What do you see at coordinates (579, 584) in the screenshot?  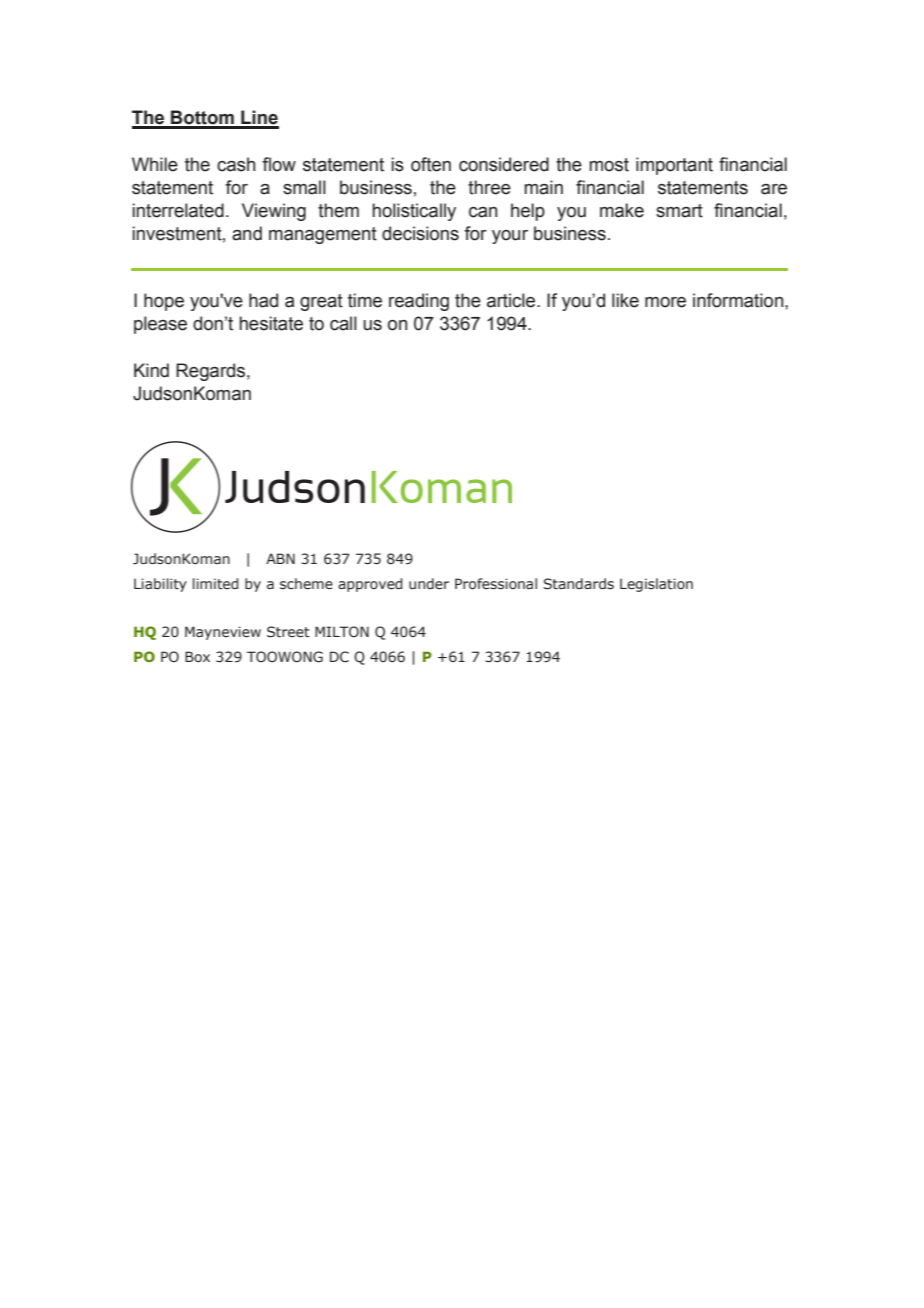 I see `Standards` at bounding box center [579, 584].
